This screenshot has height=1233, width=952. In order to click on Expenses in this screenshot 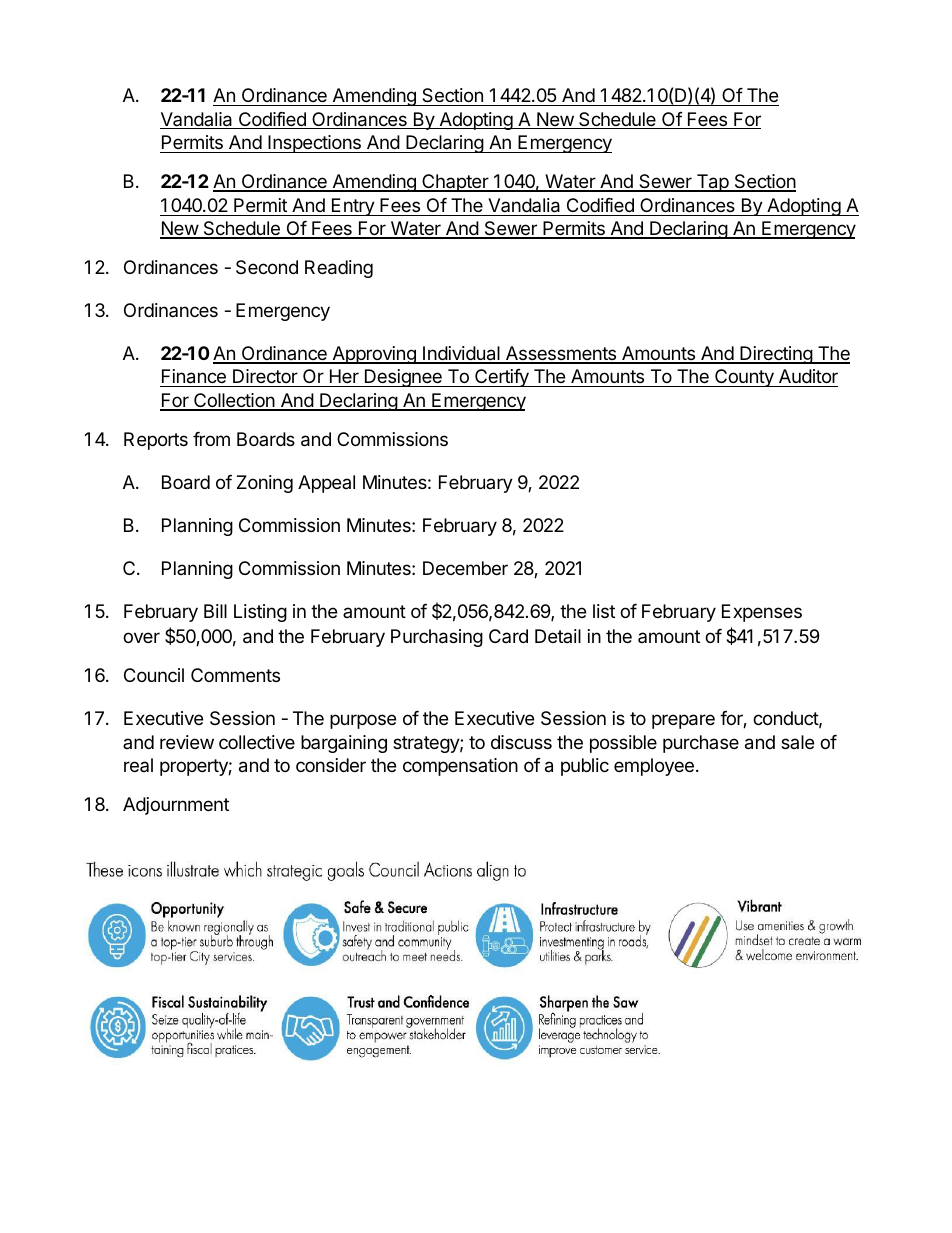, I will do `click(762, 613)`.
